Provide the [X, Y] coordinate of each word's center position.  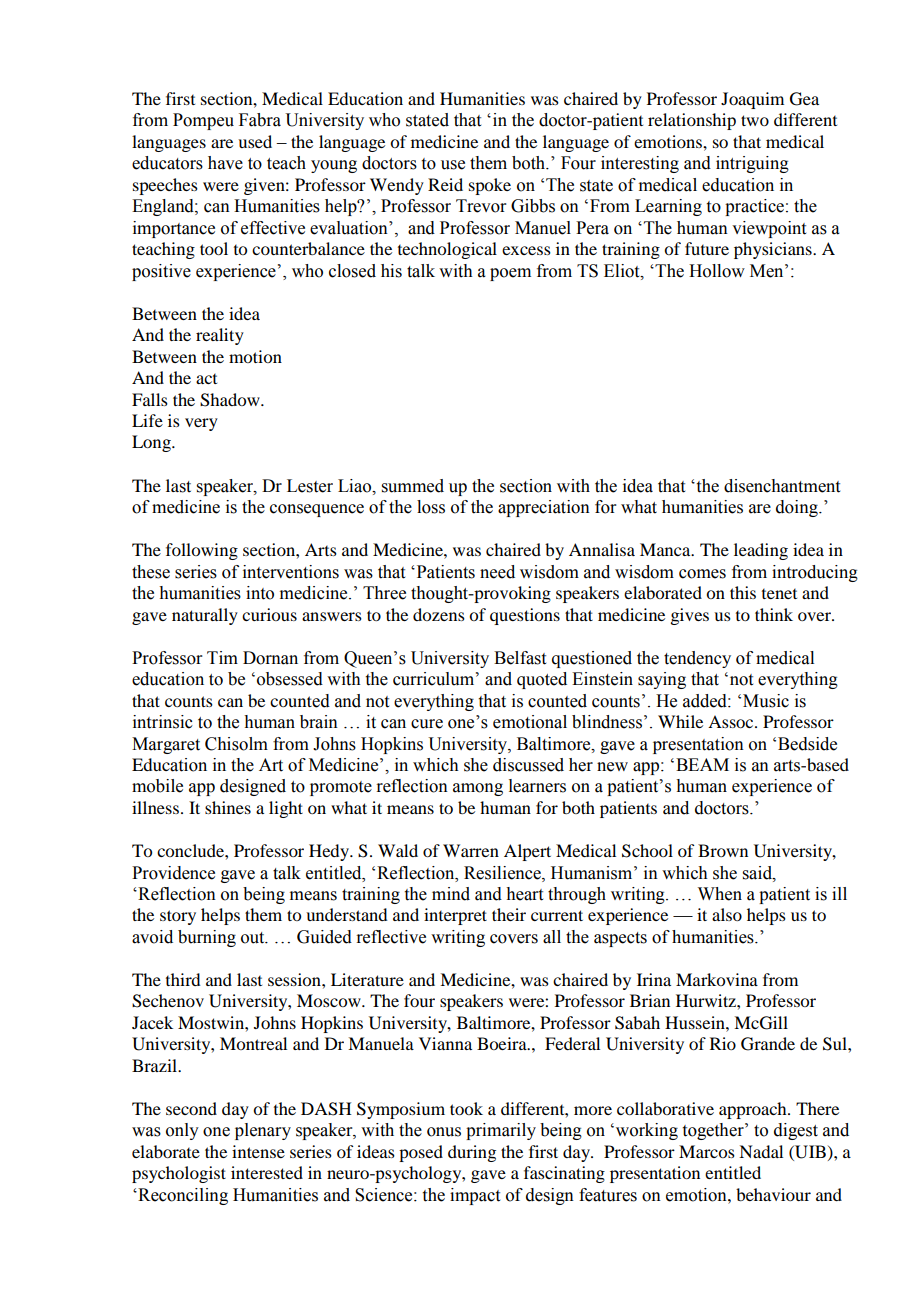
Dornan [270, 658]
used [255, 141]
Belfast [520, 658]
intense [258, 1151]
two [755, 120]
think [774, 614]
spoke [490, 186]
